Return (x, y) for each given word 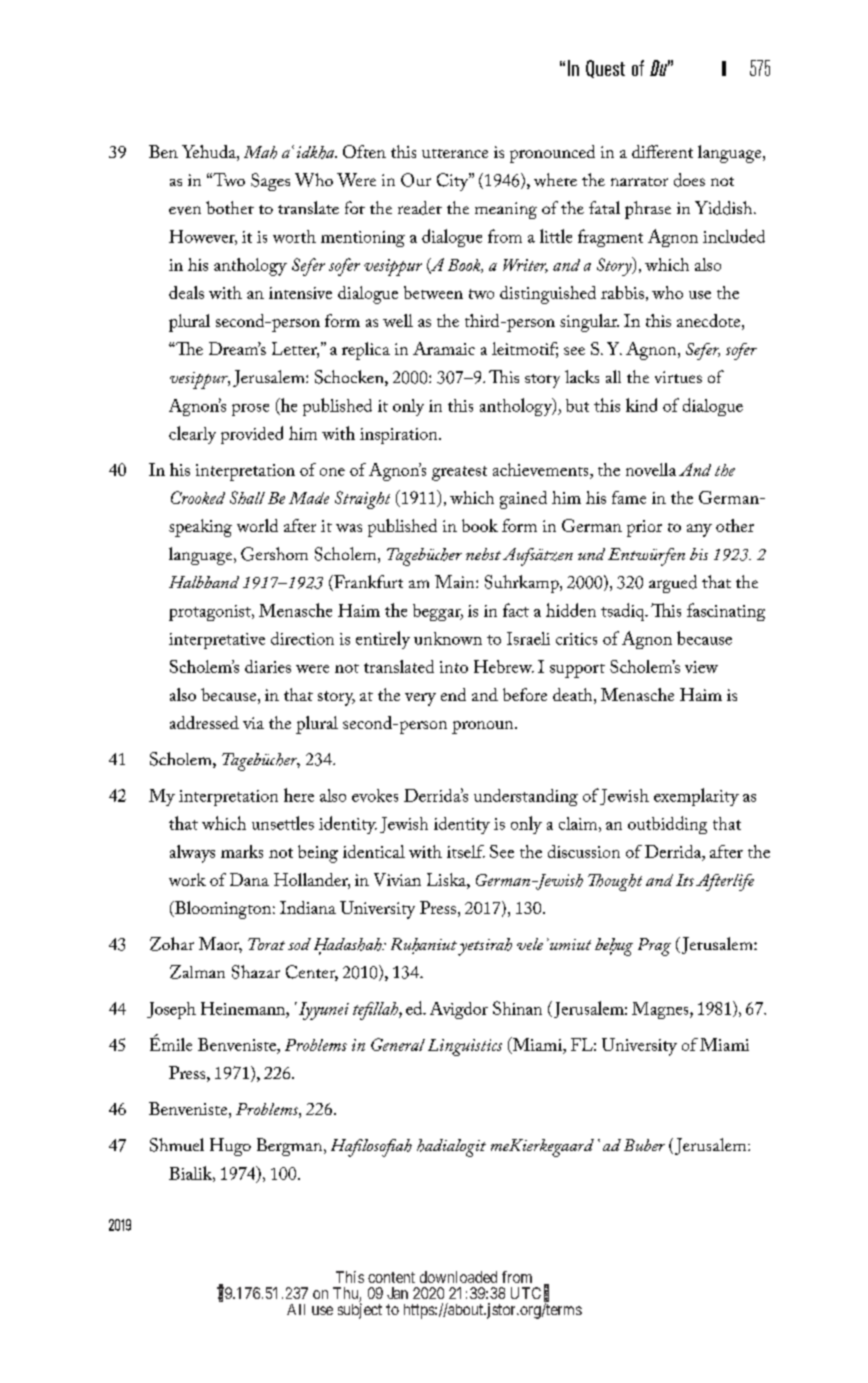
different (662, 151)
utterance (455, 153)
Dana (249, 879)
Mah (260, 152)
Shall (247, 497)
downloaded (458, 1277)
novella (651, 469)
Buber (644, 1145)
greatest (459, 473)
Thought (615, 882)
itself (466, 851)
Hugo (230, 1147)
